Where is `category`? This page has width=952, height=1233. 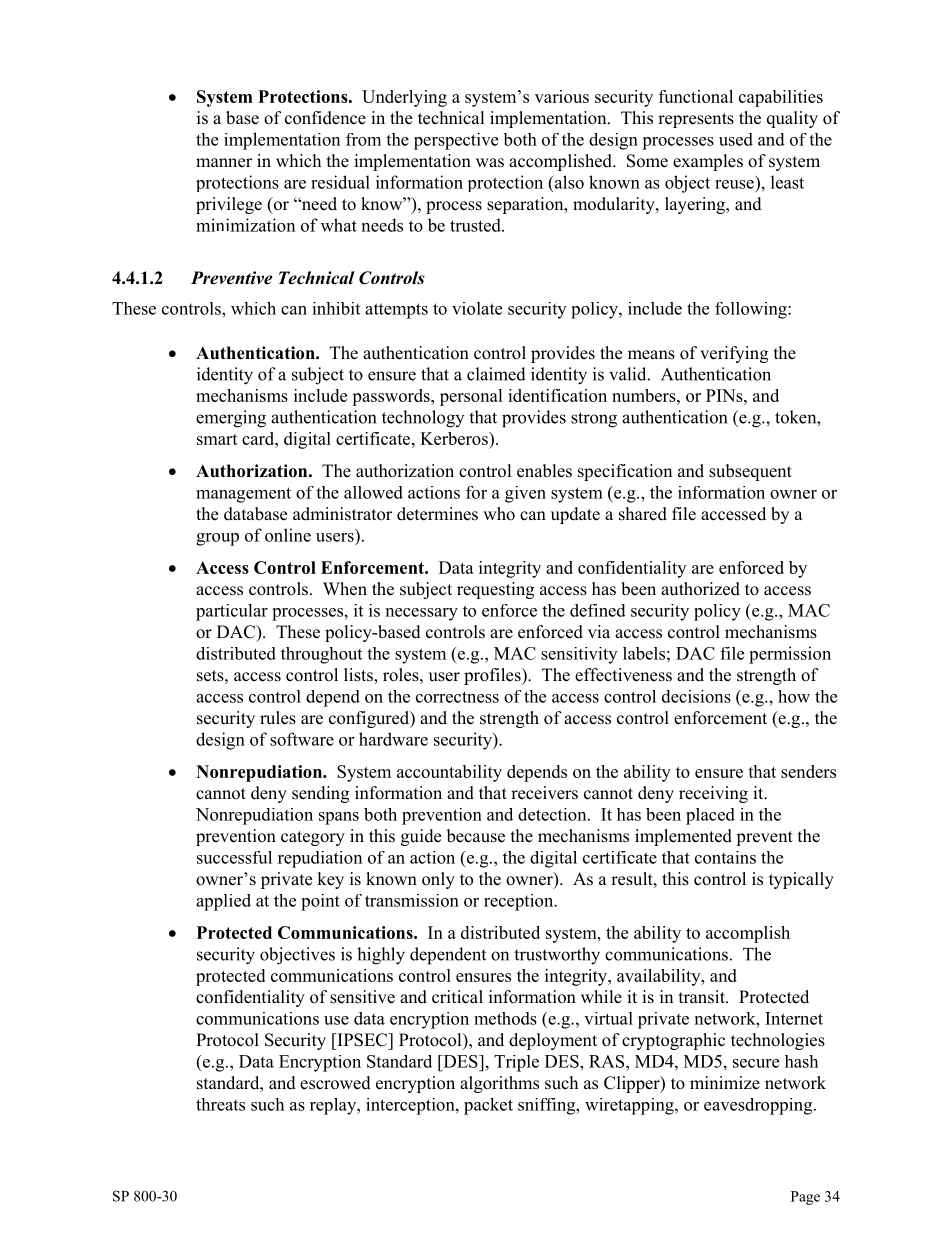 category is located at coordinates (313, 838).
